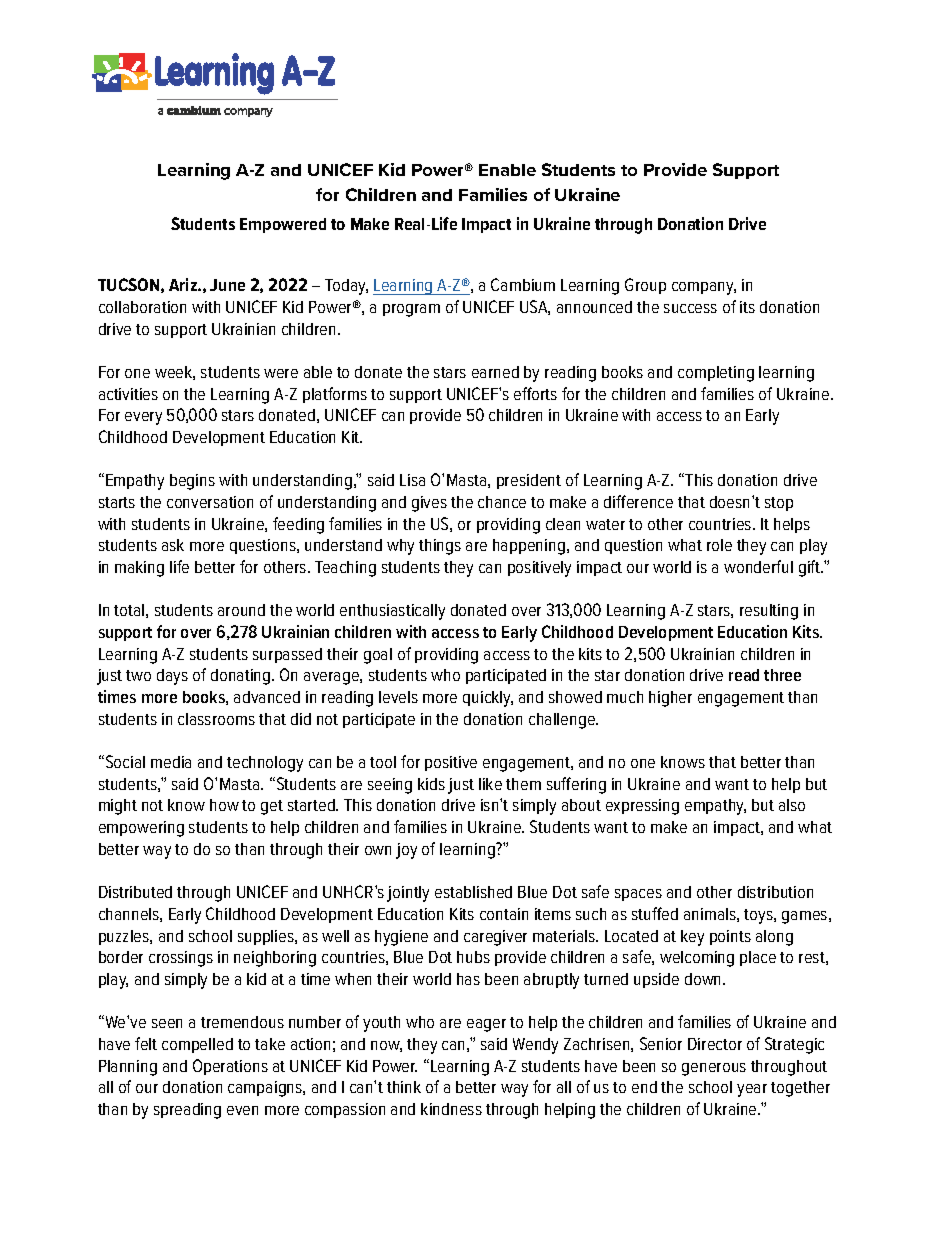 The image size is (952, 1233). What do you see at coordinates (670, 699) in the image?
I see `higher` at bounding box center [670, 699].
